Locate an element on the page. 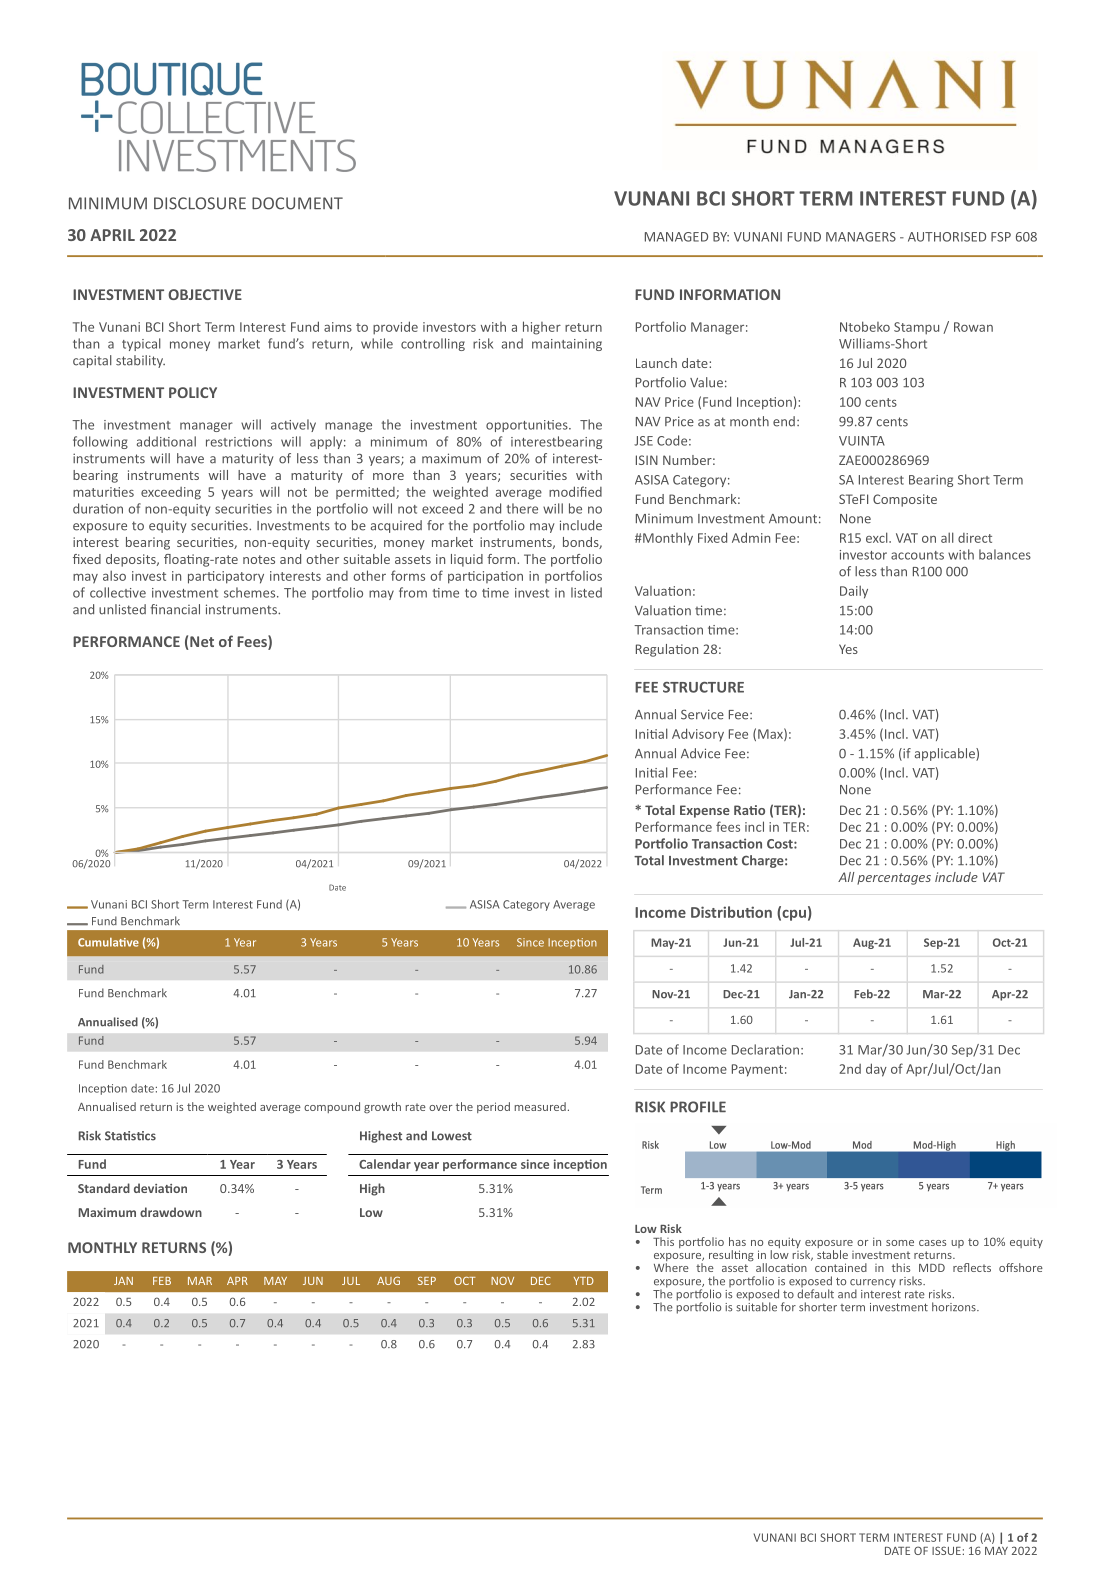 Image resolution: width=1110 pixels, height=1570 pixels. drawdown is located at coordinates (171, 1212).
